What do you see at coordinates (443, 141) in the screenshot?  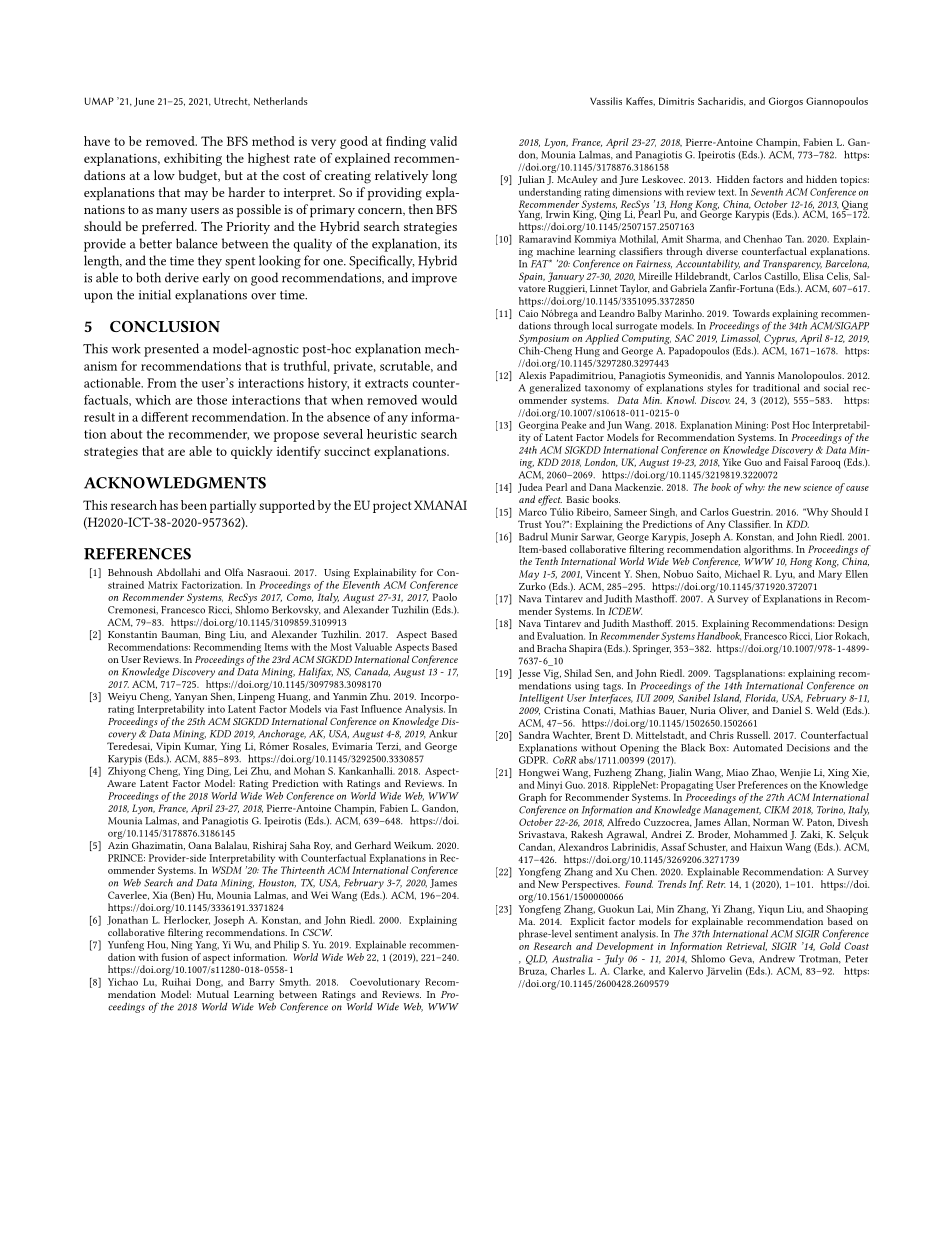 I see `valid` at bounding box center [443, 141].
